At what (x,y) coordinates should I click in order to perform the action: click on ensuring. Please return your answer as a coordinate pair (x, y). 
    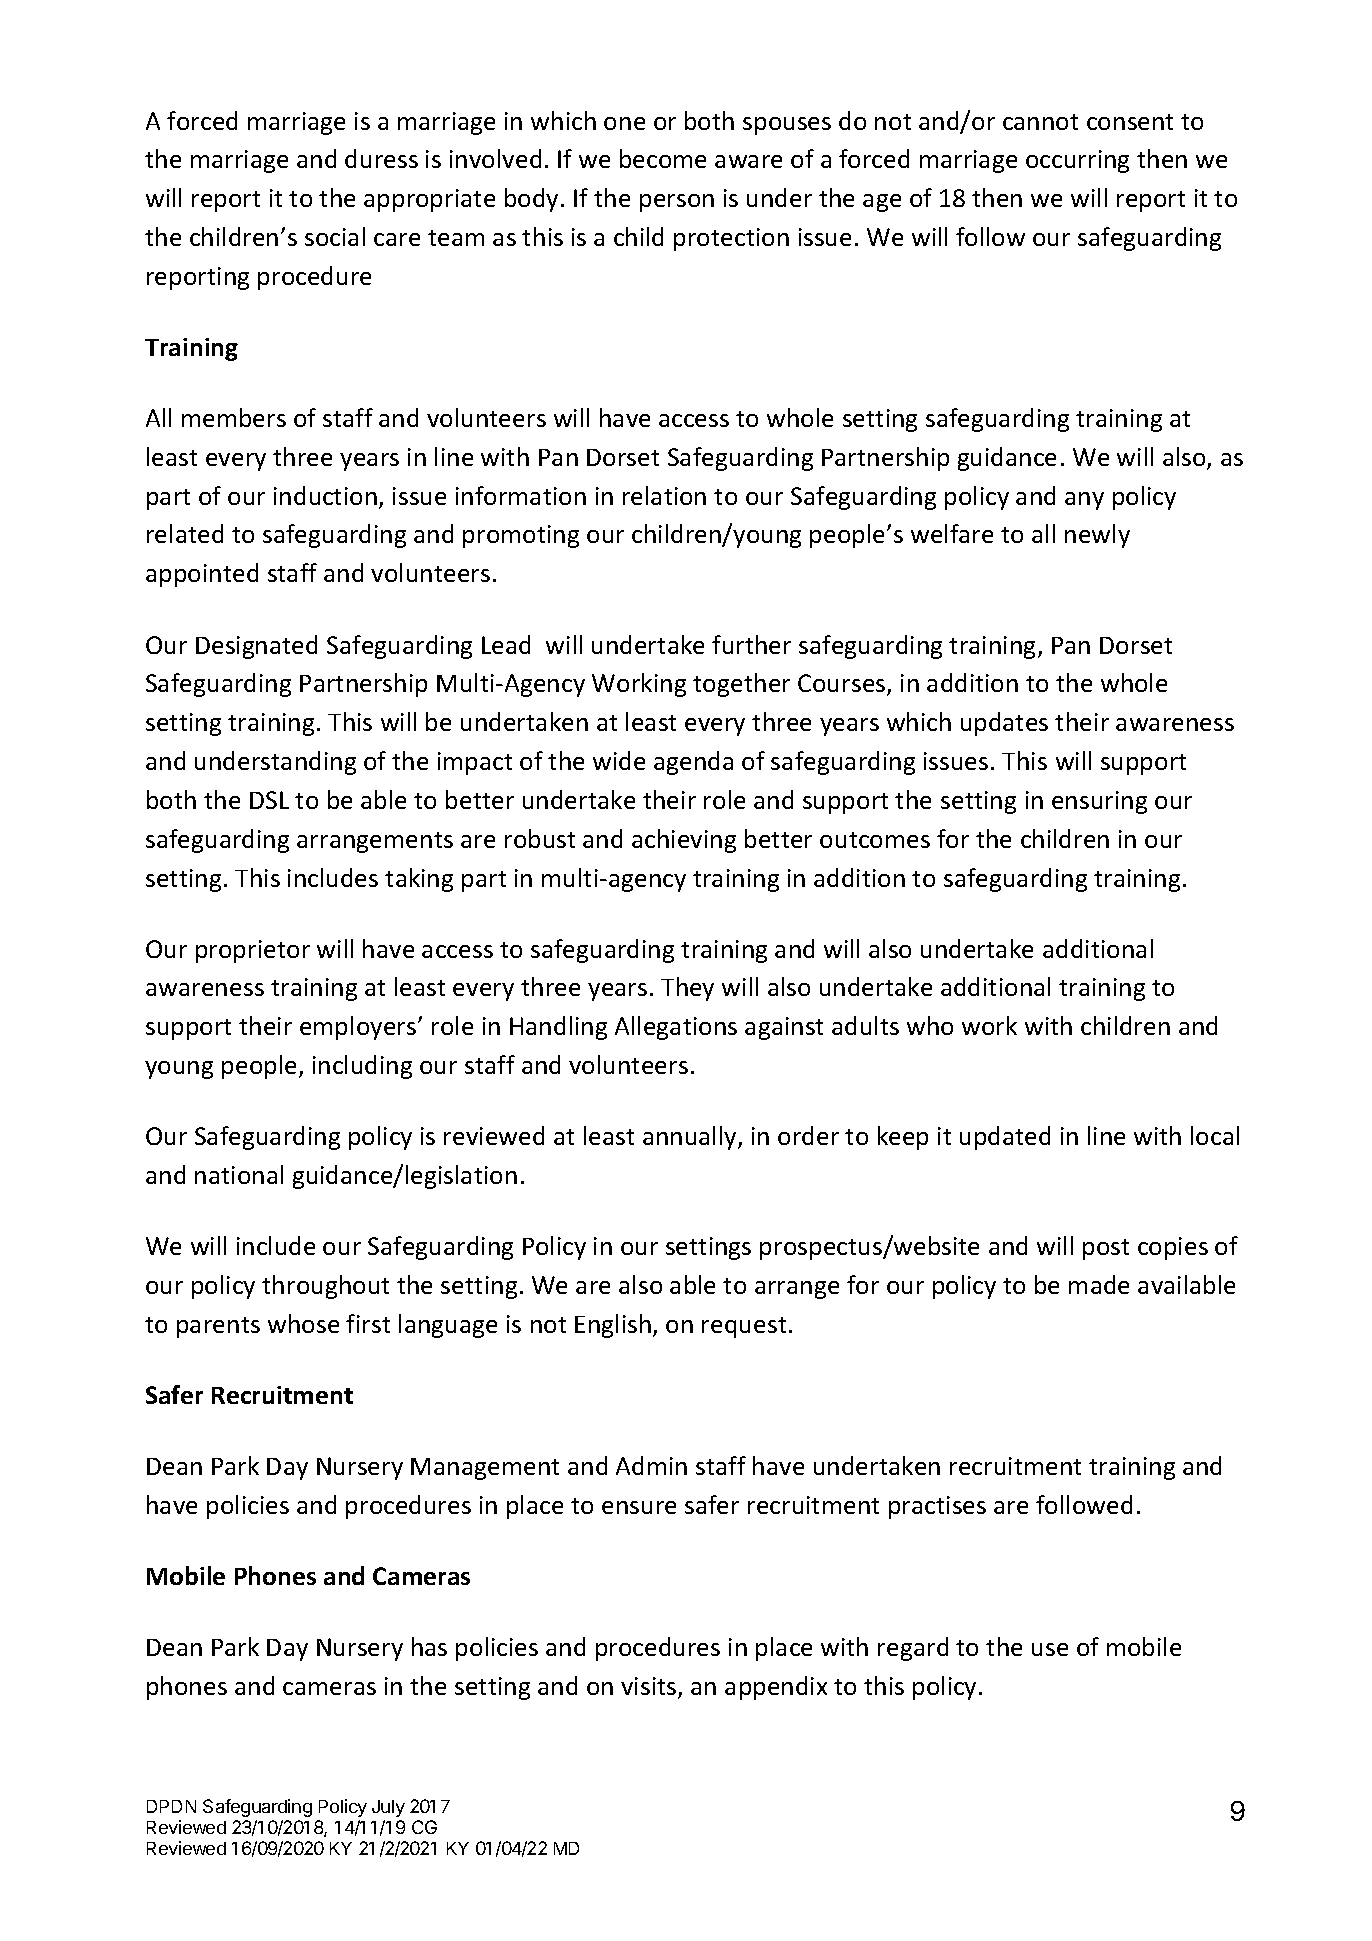
    Looking at the image, I should click on (1099, 802).
